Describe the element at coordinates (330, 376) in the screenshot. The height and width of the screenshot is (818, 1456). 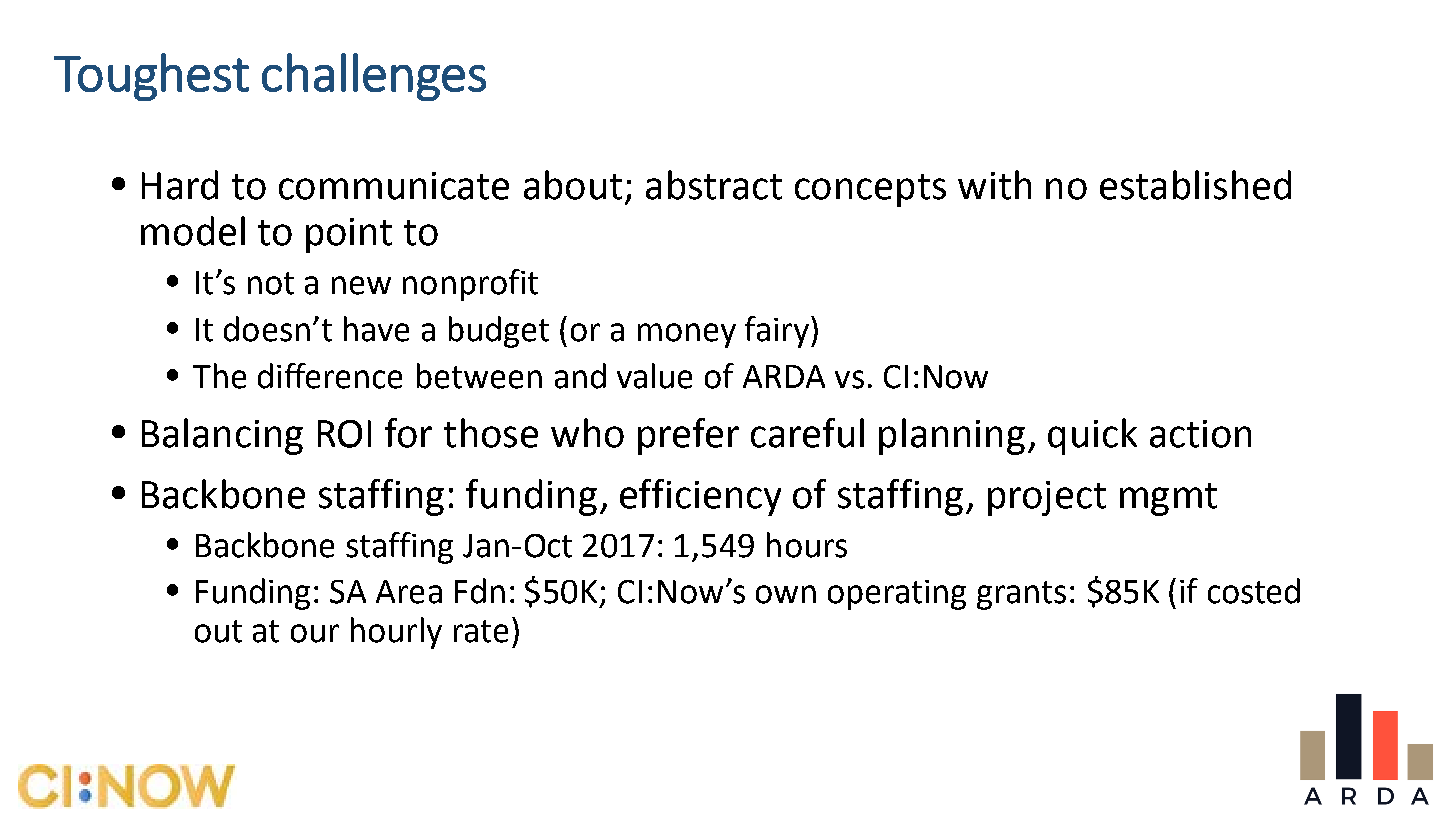
I see `difference` at that location.
